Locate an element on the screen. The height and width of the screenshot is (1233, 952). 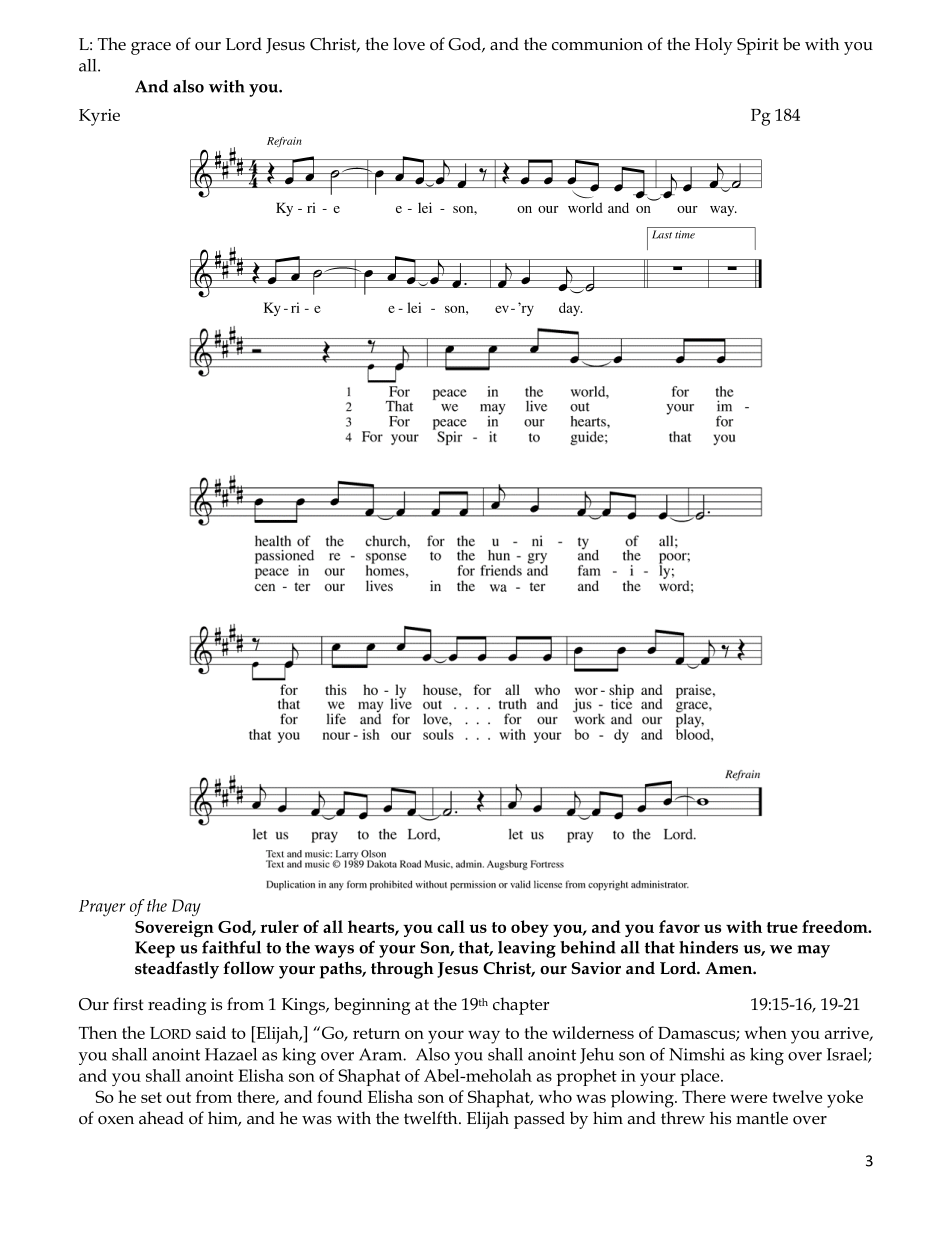
favor is located at coordinates (679, 926).
